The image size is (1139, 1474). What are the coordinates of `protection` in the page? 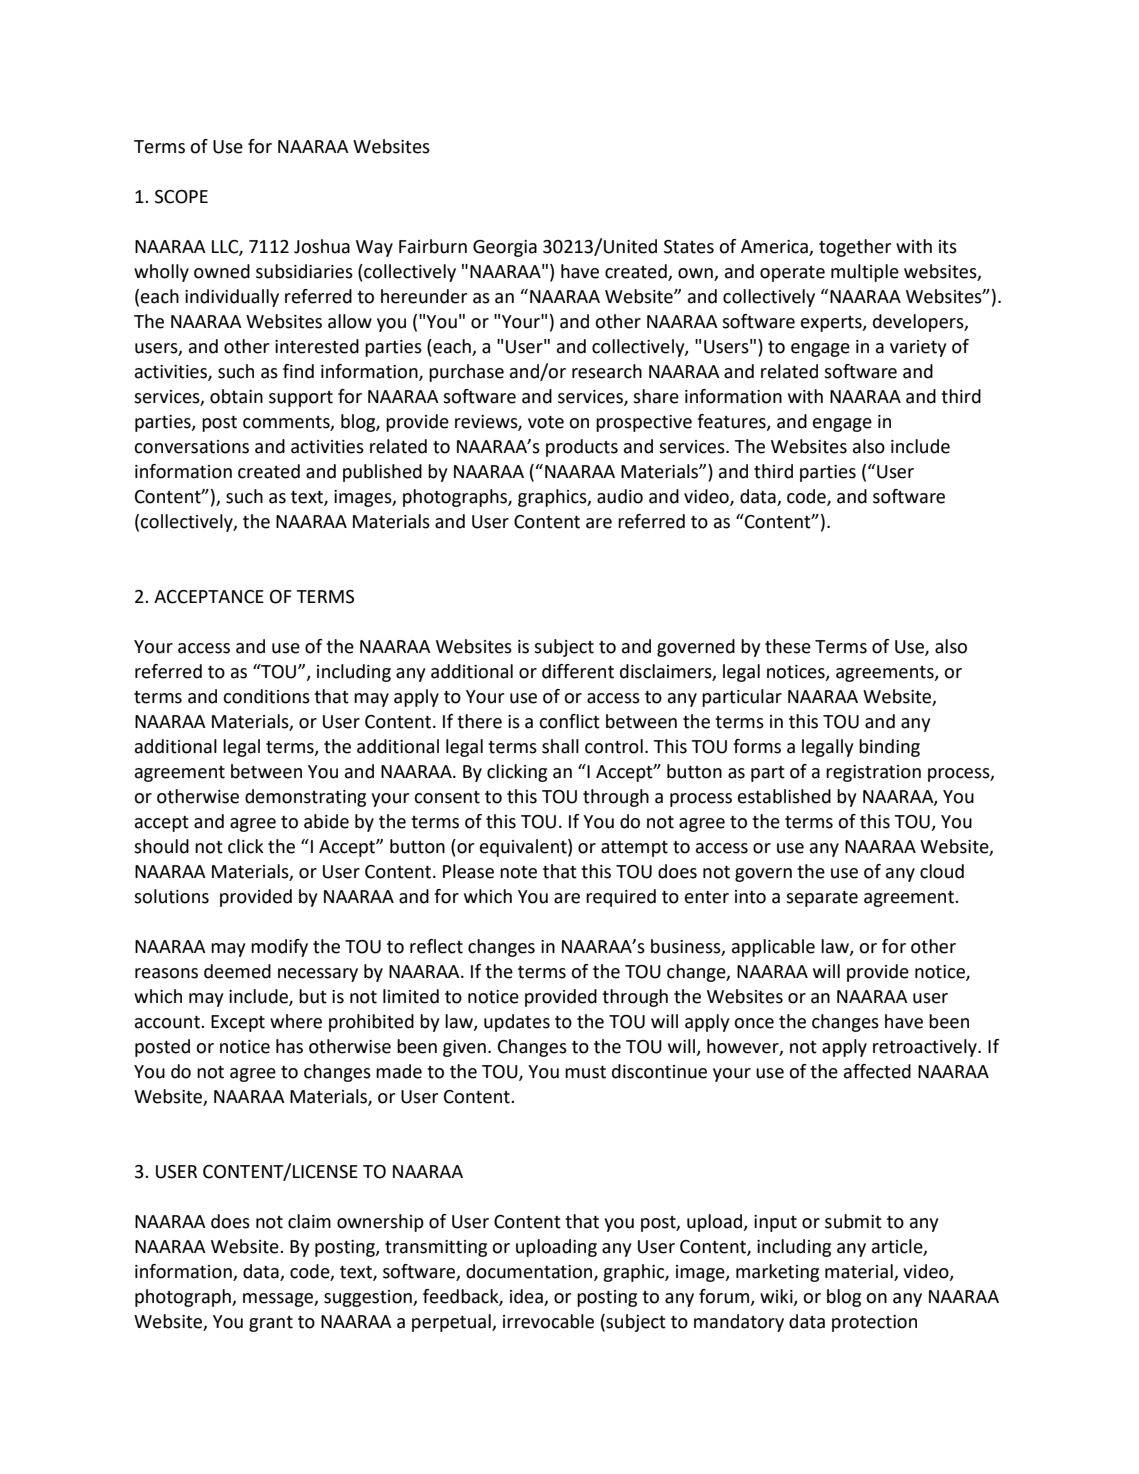 It's located at (874, 1323).
